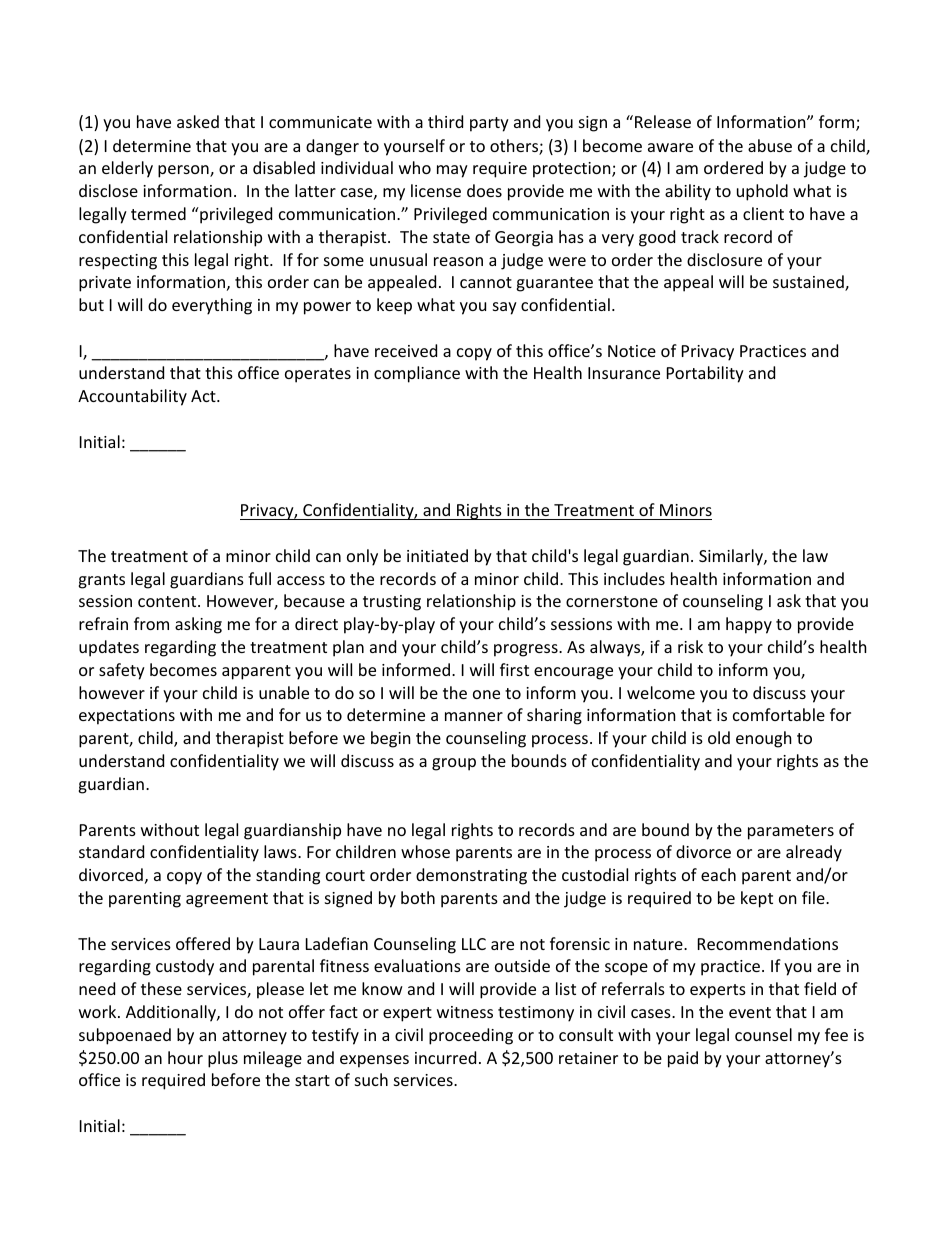 The height and width of the page is (1233, 952). I want to click on safety, so click(122, 671).
